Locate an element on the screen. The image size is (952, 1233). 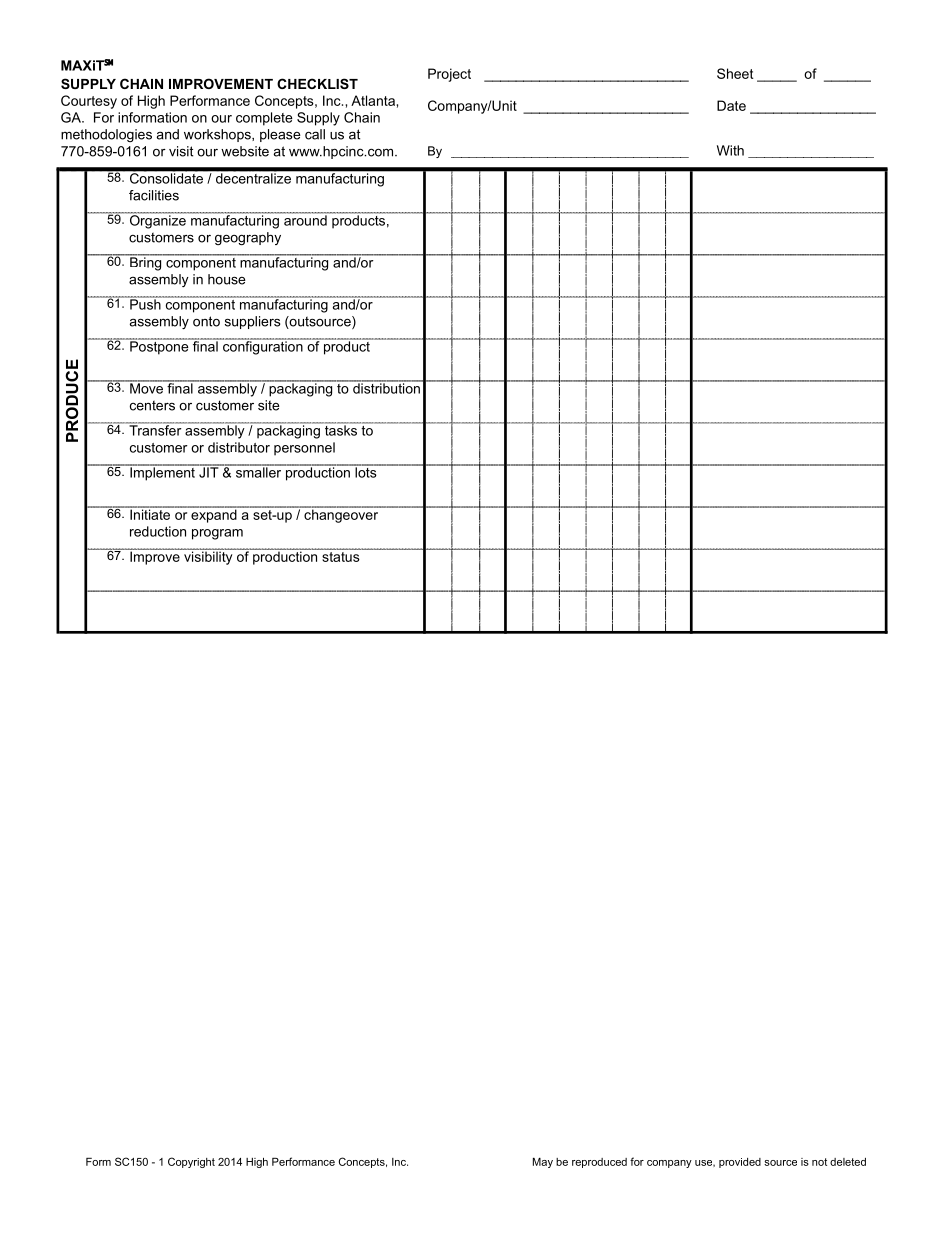
status is located at coordinates (341, 555).
